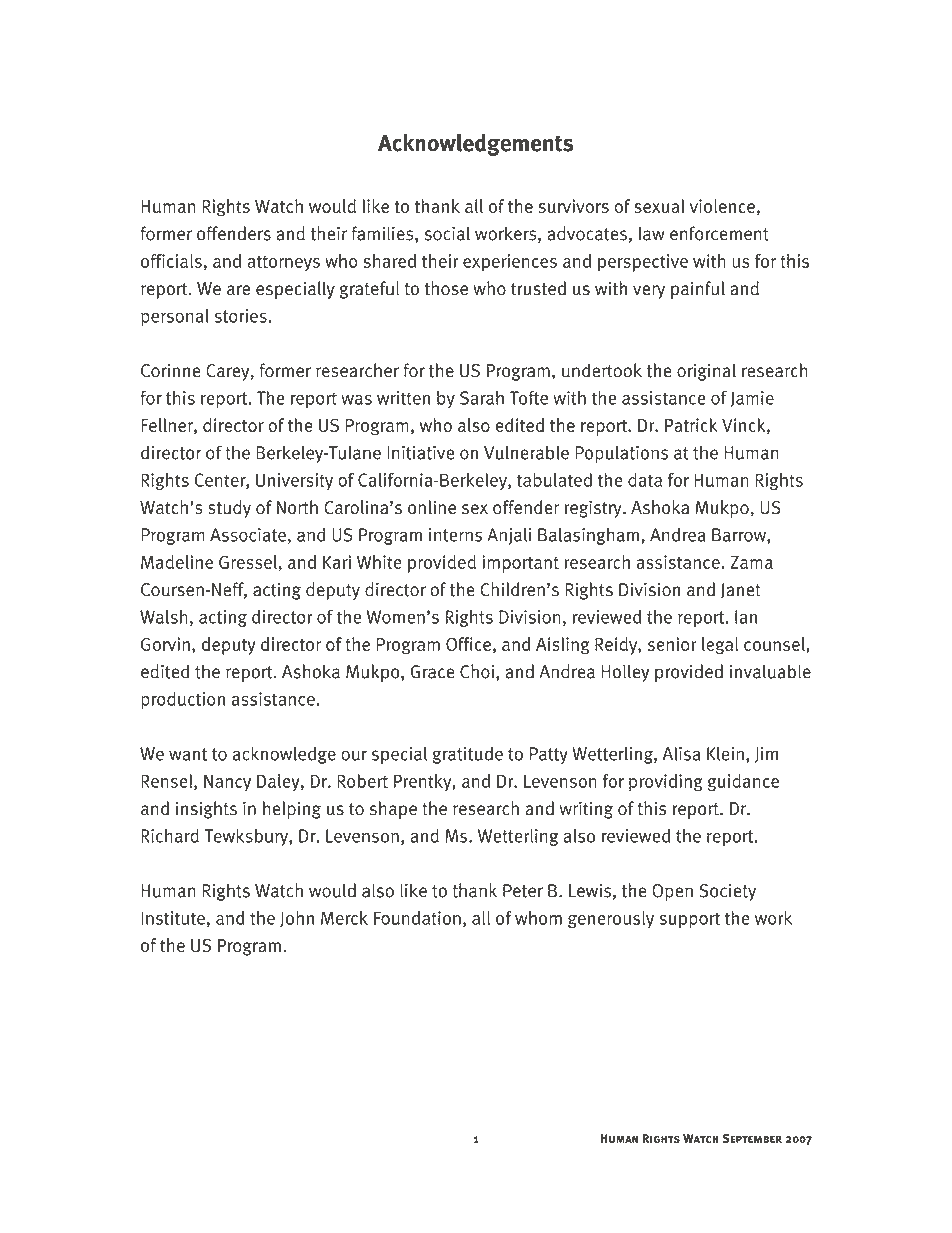 This screenshot has width=952, height=1233. What do you see at coordinates (666, 783) in the screenshot?
I see `providing` at bounding box center [666, 783].
